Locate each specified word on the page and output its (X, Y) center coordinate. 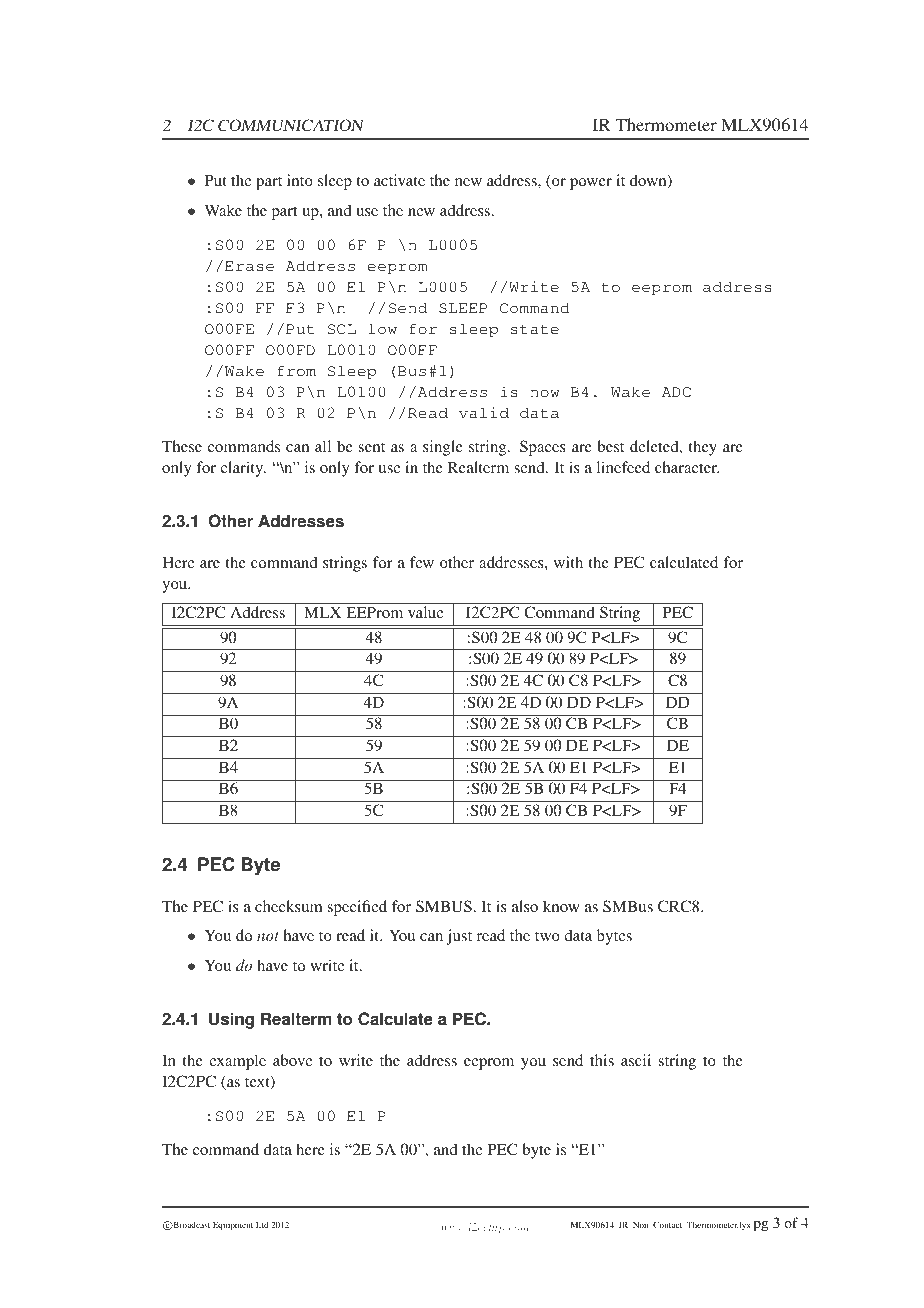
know (561, 906)
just (459, 937)
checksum (288, 906)
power (591, 184)
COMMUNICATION (291, 125)
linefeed (623, 467)
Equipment (233, 1226)
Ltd (262, 1224)
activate (399, 180)
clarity (243, 469)
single (443, 448)
